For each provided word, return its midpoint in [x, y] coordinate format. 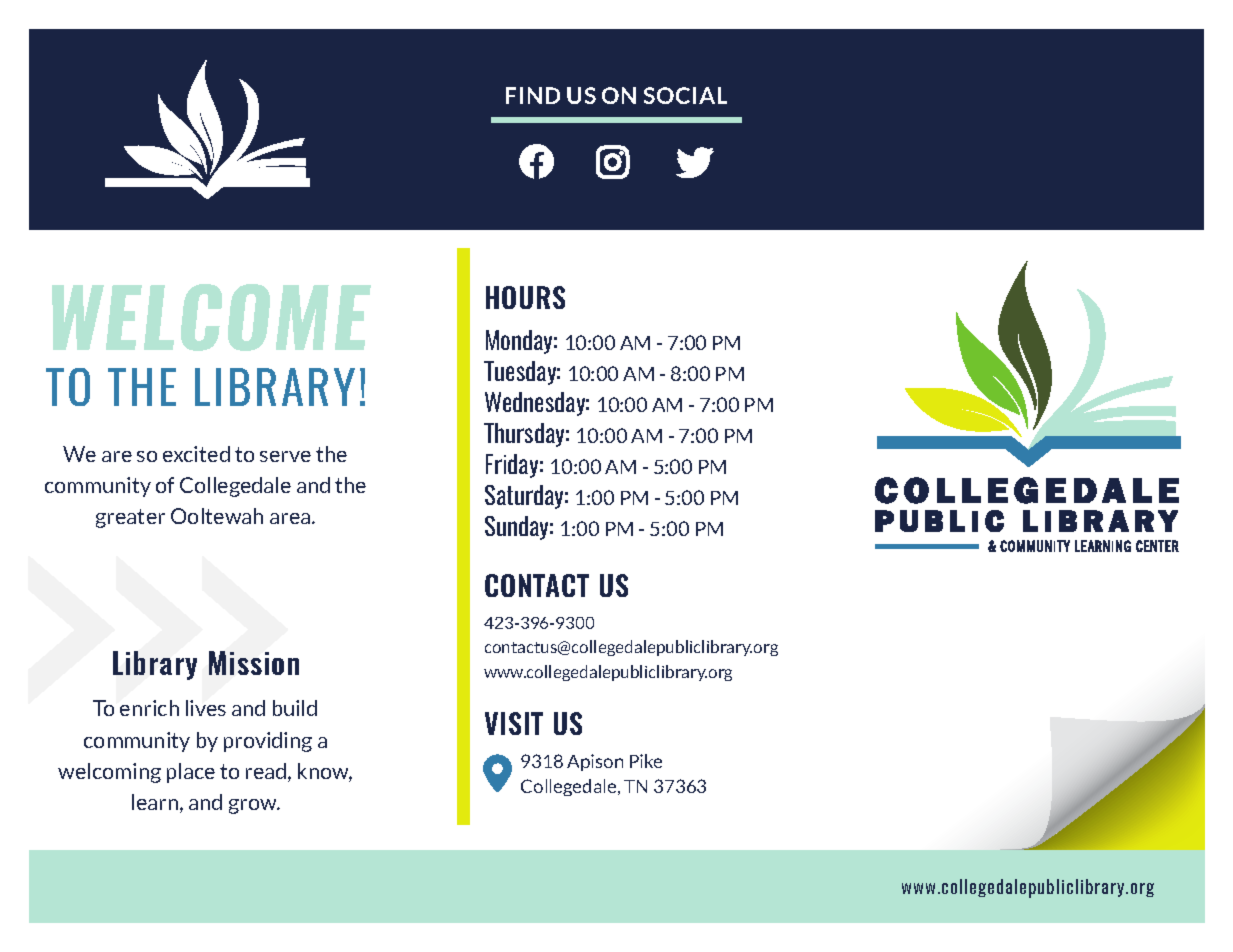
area [291, 518]
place [191, 773]
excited [196, 454]
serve [285, 456]
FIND [533, 95]
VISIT [514, 723]
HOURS [525, 297]
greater [130, 518]
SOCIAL [685, 95]
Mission [254, 663]
